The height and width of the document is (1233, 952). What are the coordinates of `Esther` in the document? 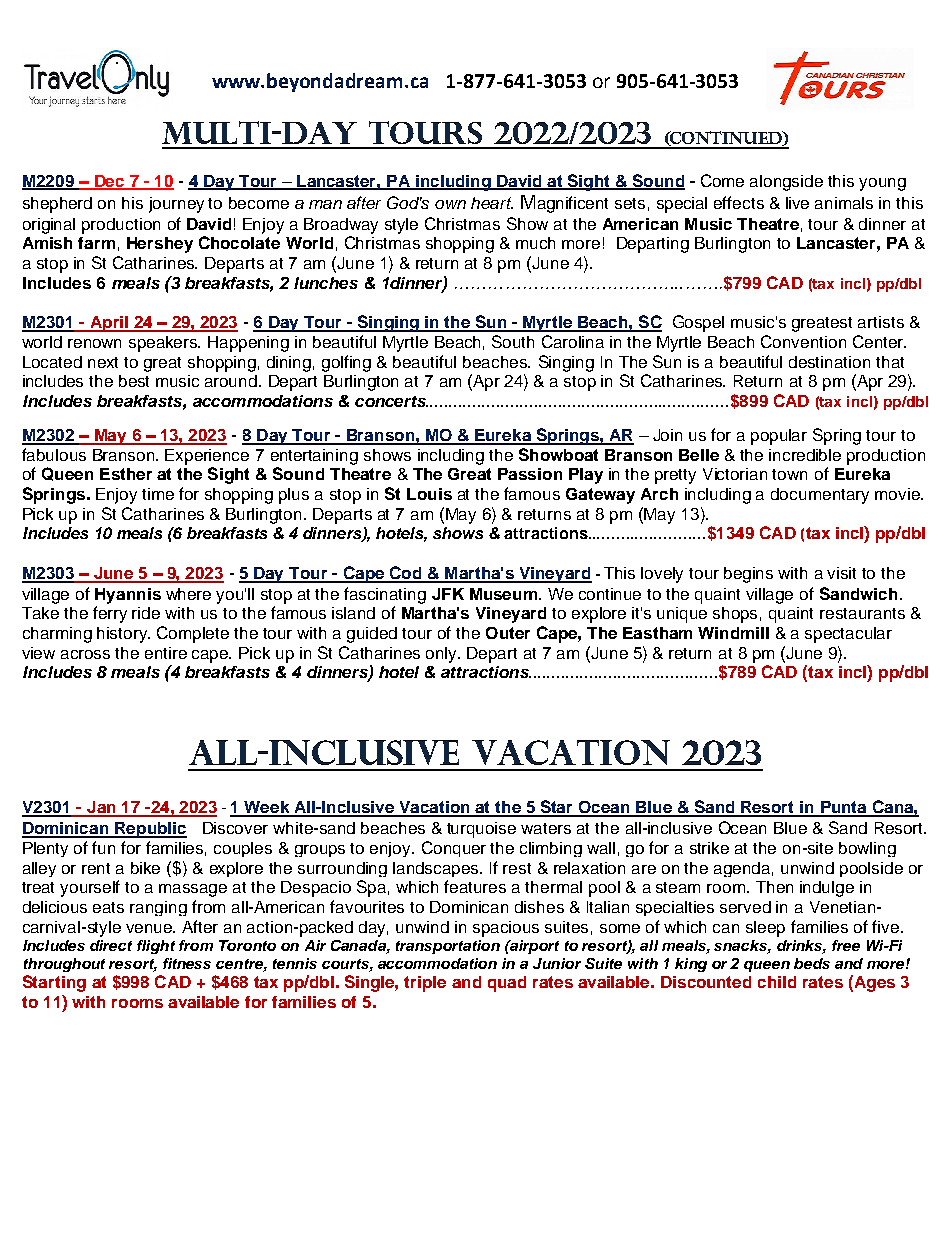 It's located at (126, 474).
